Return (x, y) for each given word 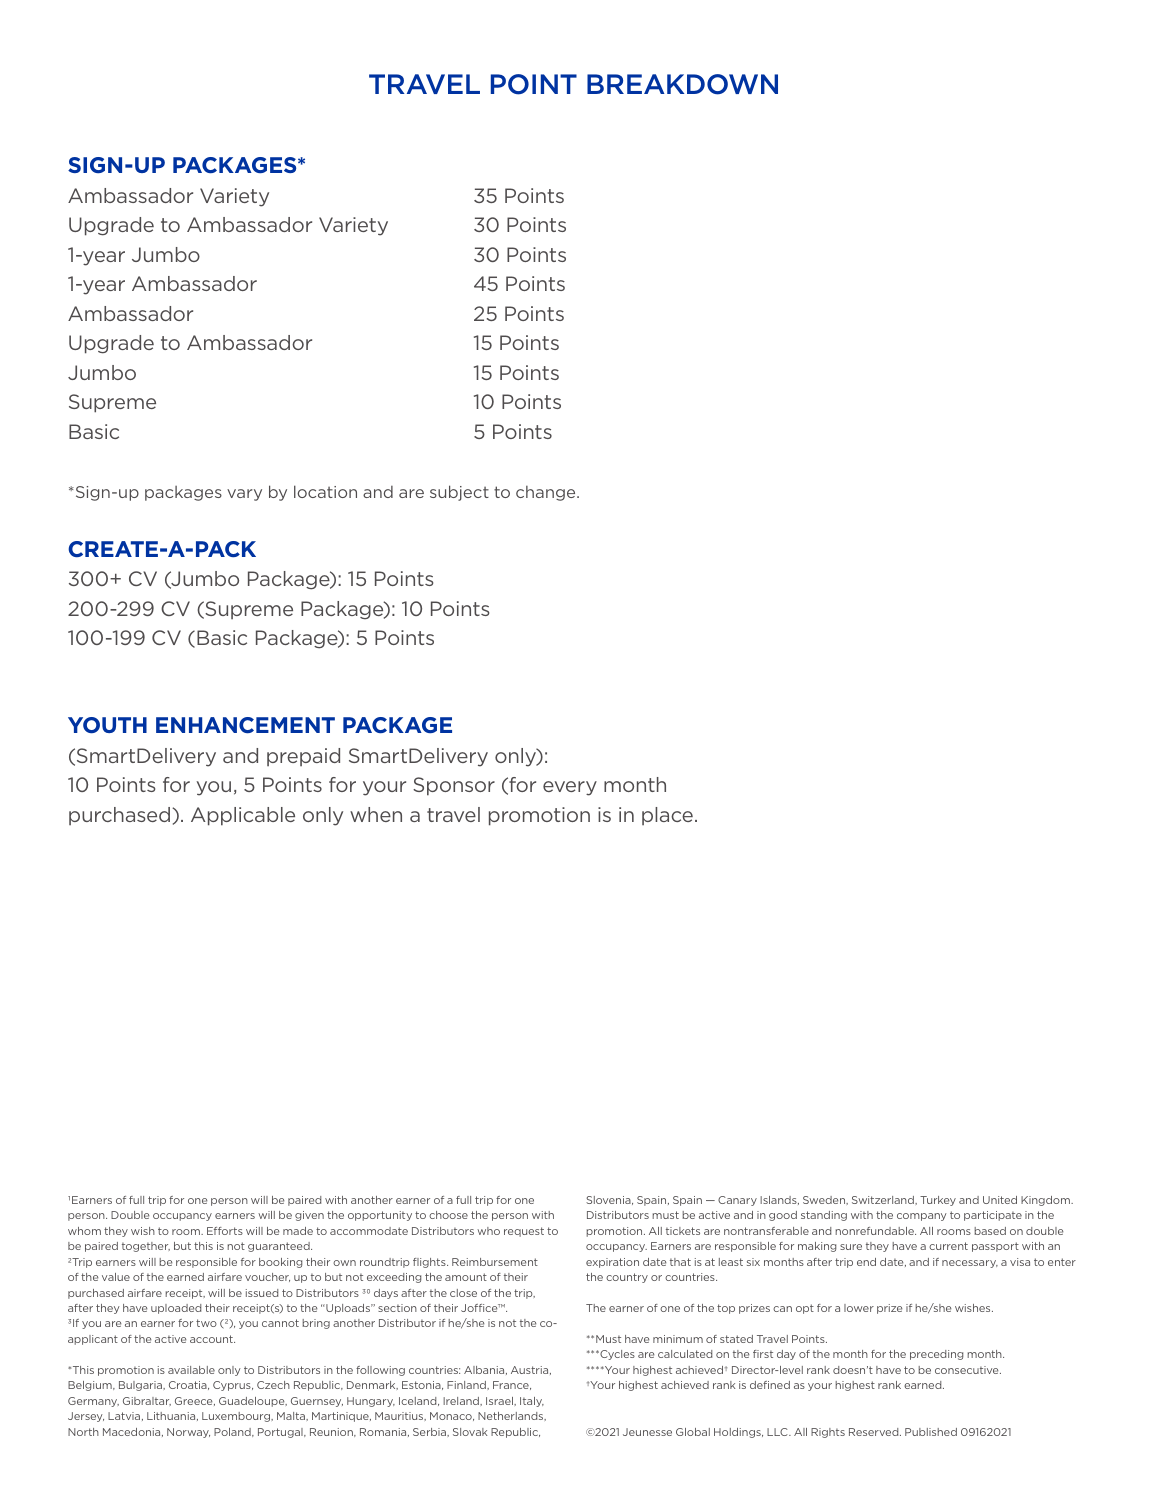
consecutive (968, 1370)
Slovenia (609, 1200)
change (547, 493)
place (667, 816)
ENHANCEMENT (245, 725)
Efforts (225, 1231)
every (570, 788)
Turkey (938, 1201)
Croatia (189, 1385)
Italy (532, 1402)
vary (244, 495)
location (325, 491)
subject (459, 493)
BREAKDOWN (682, 84)
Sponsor (454, 786)
